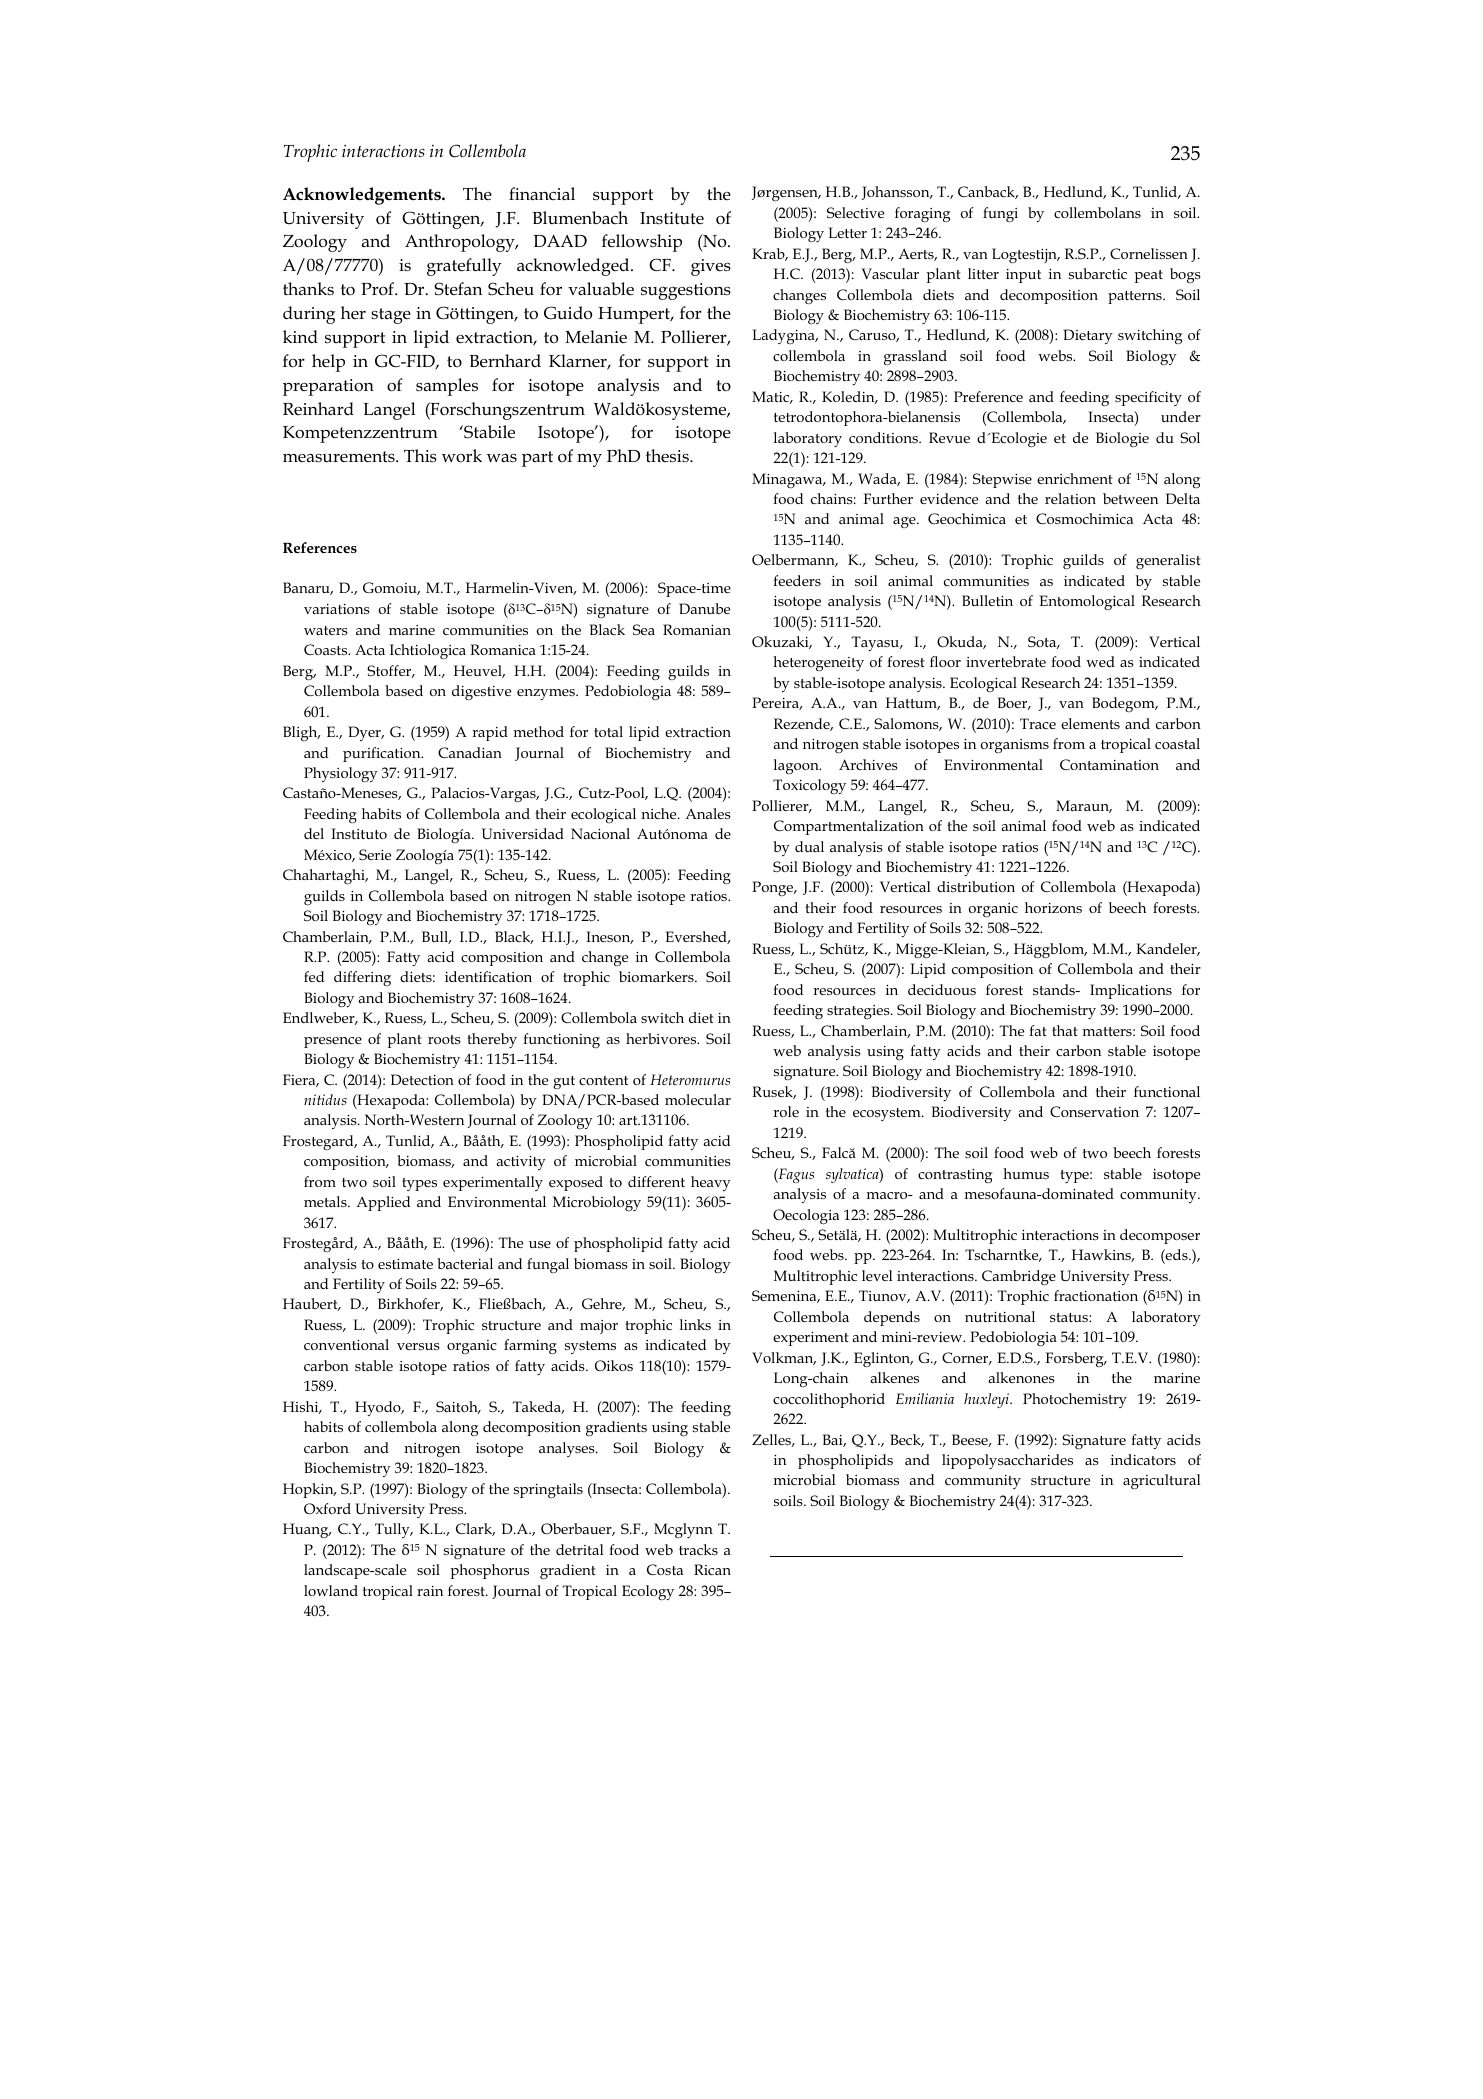 The width and height of the screenshot is (1483, 2099). What do you see at coordinates (422, 1079) in the screenshot?
I see `Detection` at bounding box center [422, 1079].
